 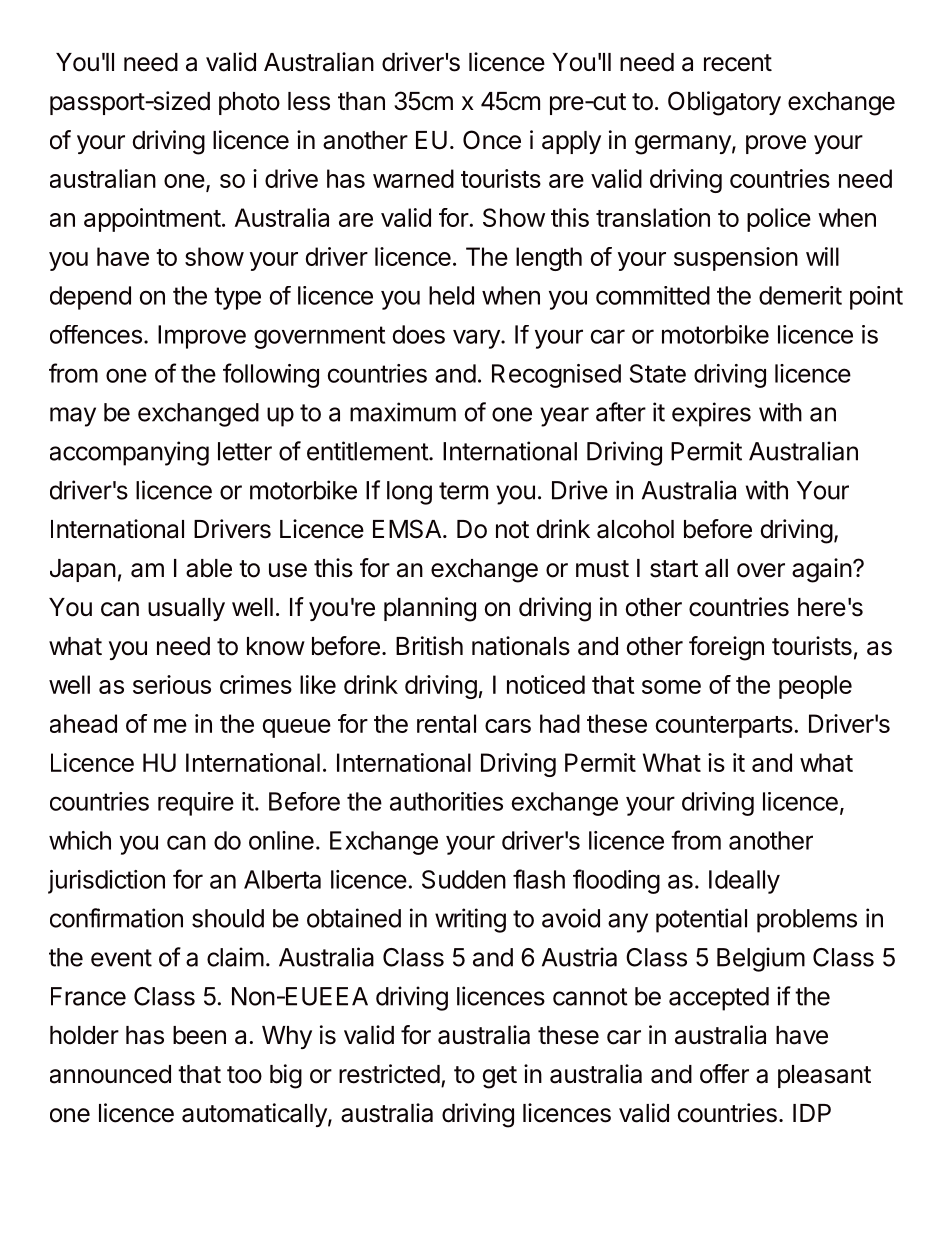 What do you see at coordinates (110, 1074) in the screenshot?
I see `announced` at bounding box center [110, 1074].
